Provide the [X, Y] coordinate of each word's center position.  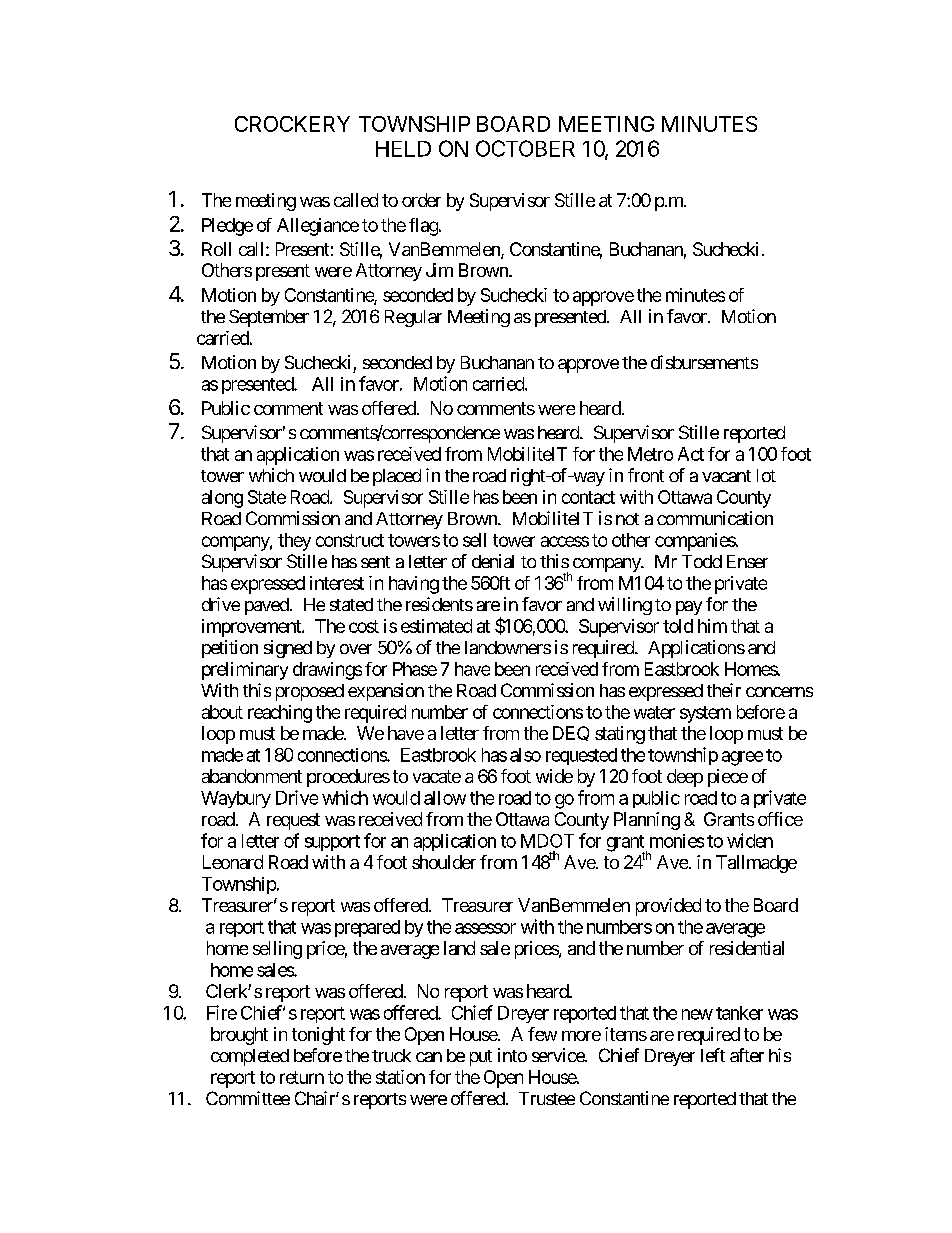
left [713, 1055]
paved [267, 606]
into [512, 1055]
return [302, 1077]
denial [493, 561]
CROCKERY [292, 124]
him [712, 626]
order [421, 200]
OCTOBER [525, 148]
